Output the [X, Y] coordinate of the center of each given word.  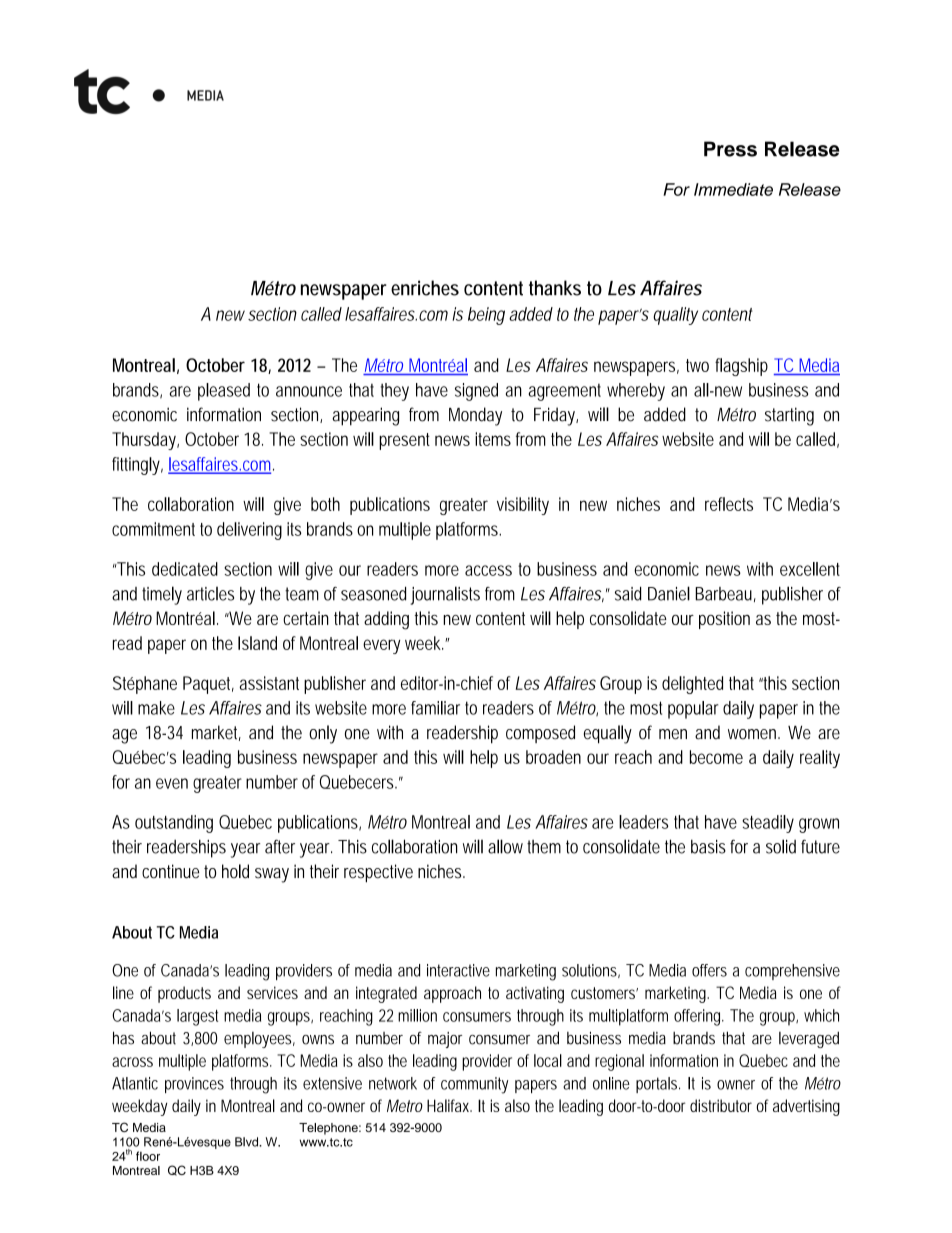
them [544, 847]
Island [257, 643]
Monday [475, 416]
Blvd [248, 1142]
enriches [425, 288]
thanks [555, 288]
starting [789, 416]
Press [730, 149]
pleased [224, 392]
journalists [445, 595]
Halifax [449, 1105]
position [724, 620]
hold [235, 871]
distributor [721, 1105]
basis [708, 846]
